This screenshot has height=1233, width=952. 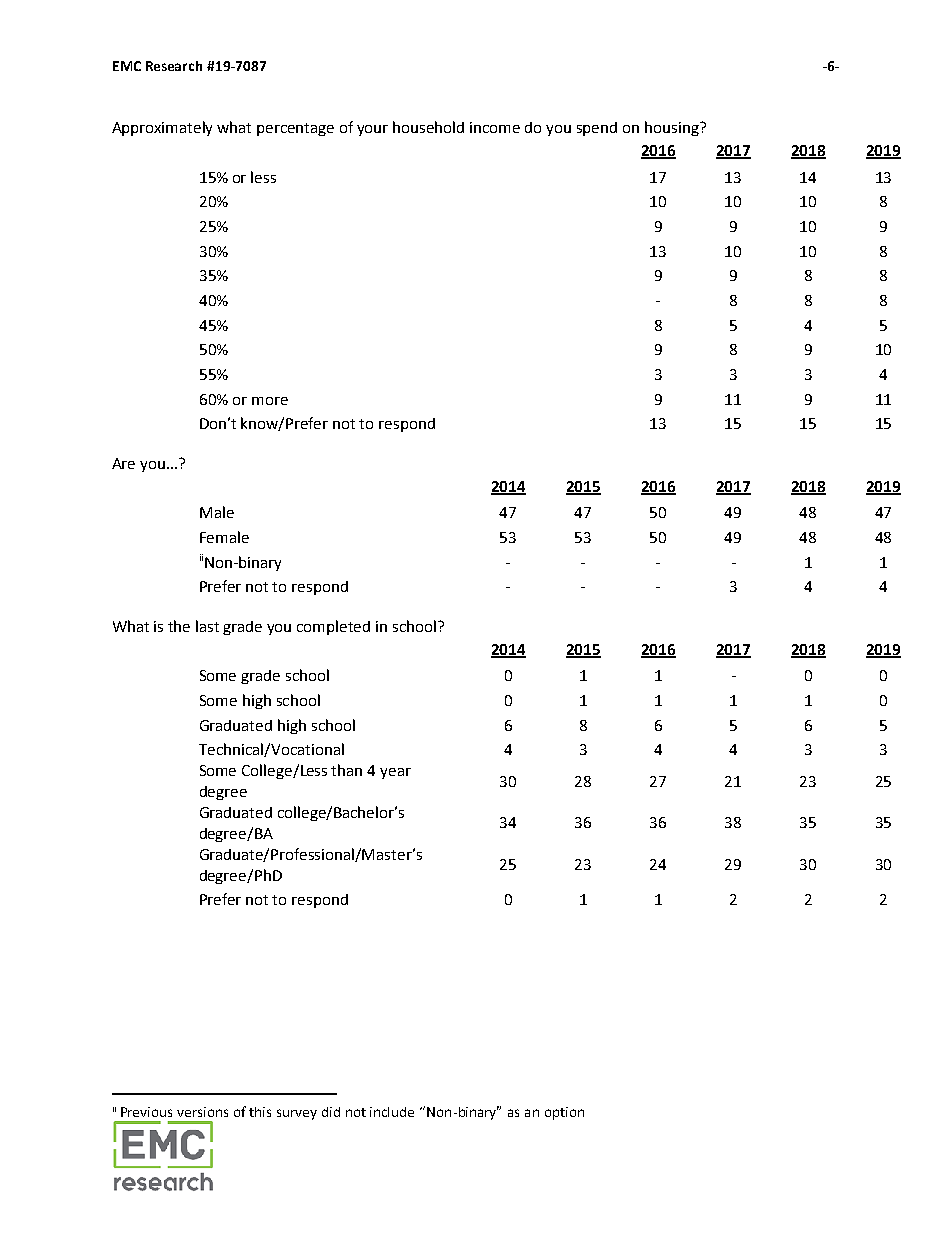 What do you see at coordinates (597, 129) in the screenshot?
I see `spend` at bounding box center [597, 129].
